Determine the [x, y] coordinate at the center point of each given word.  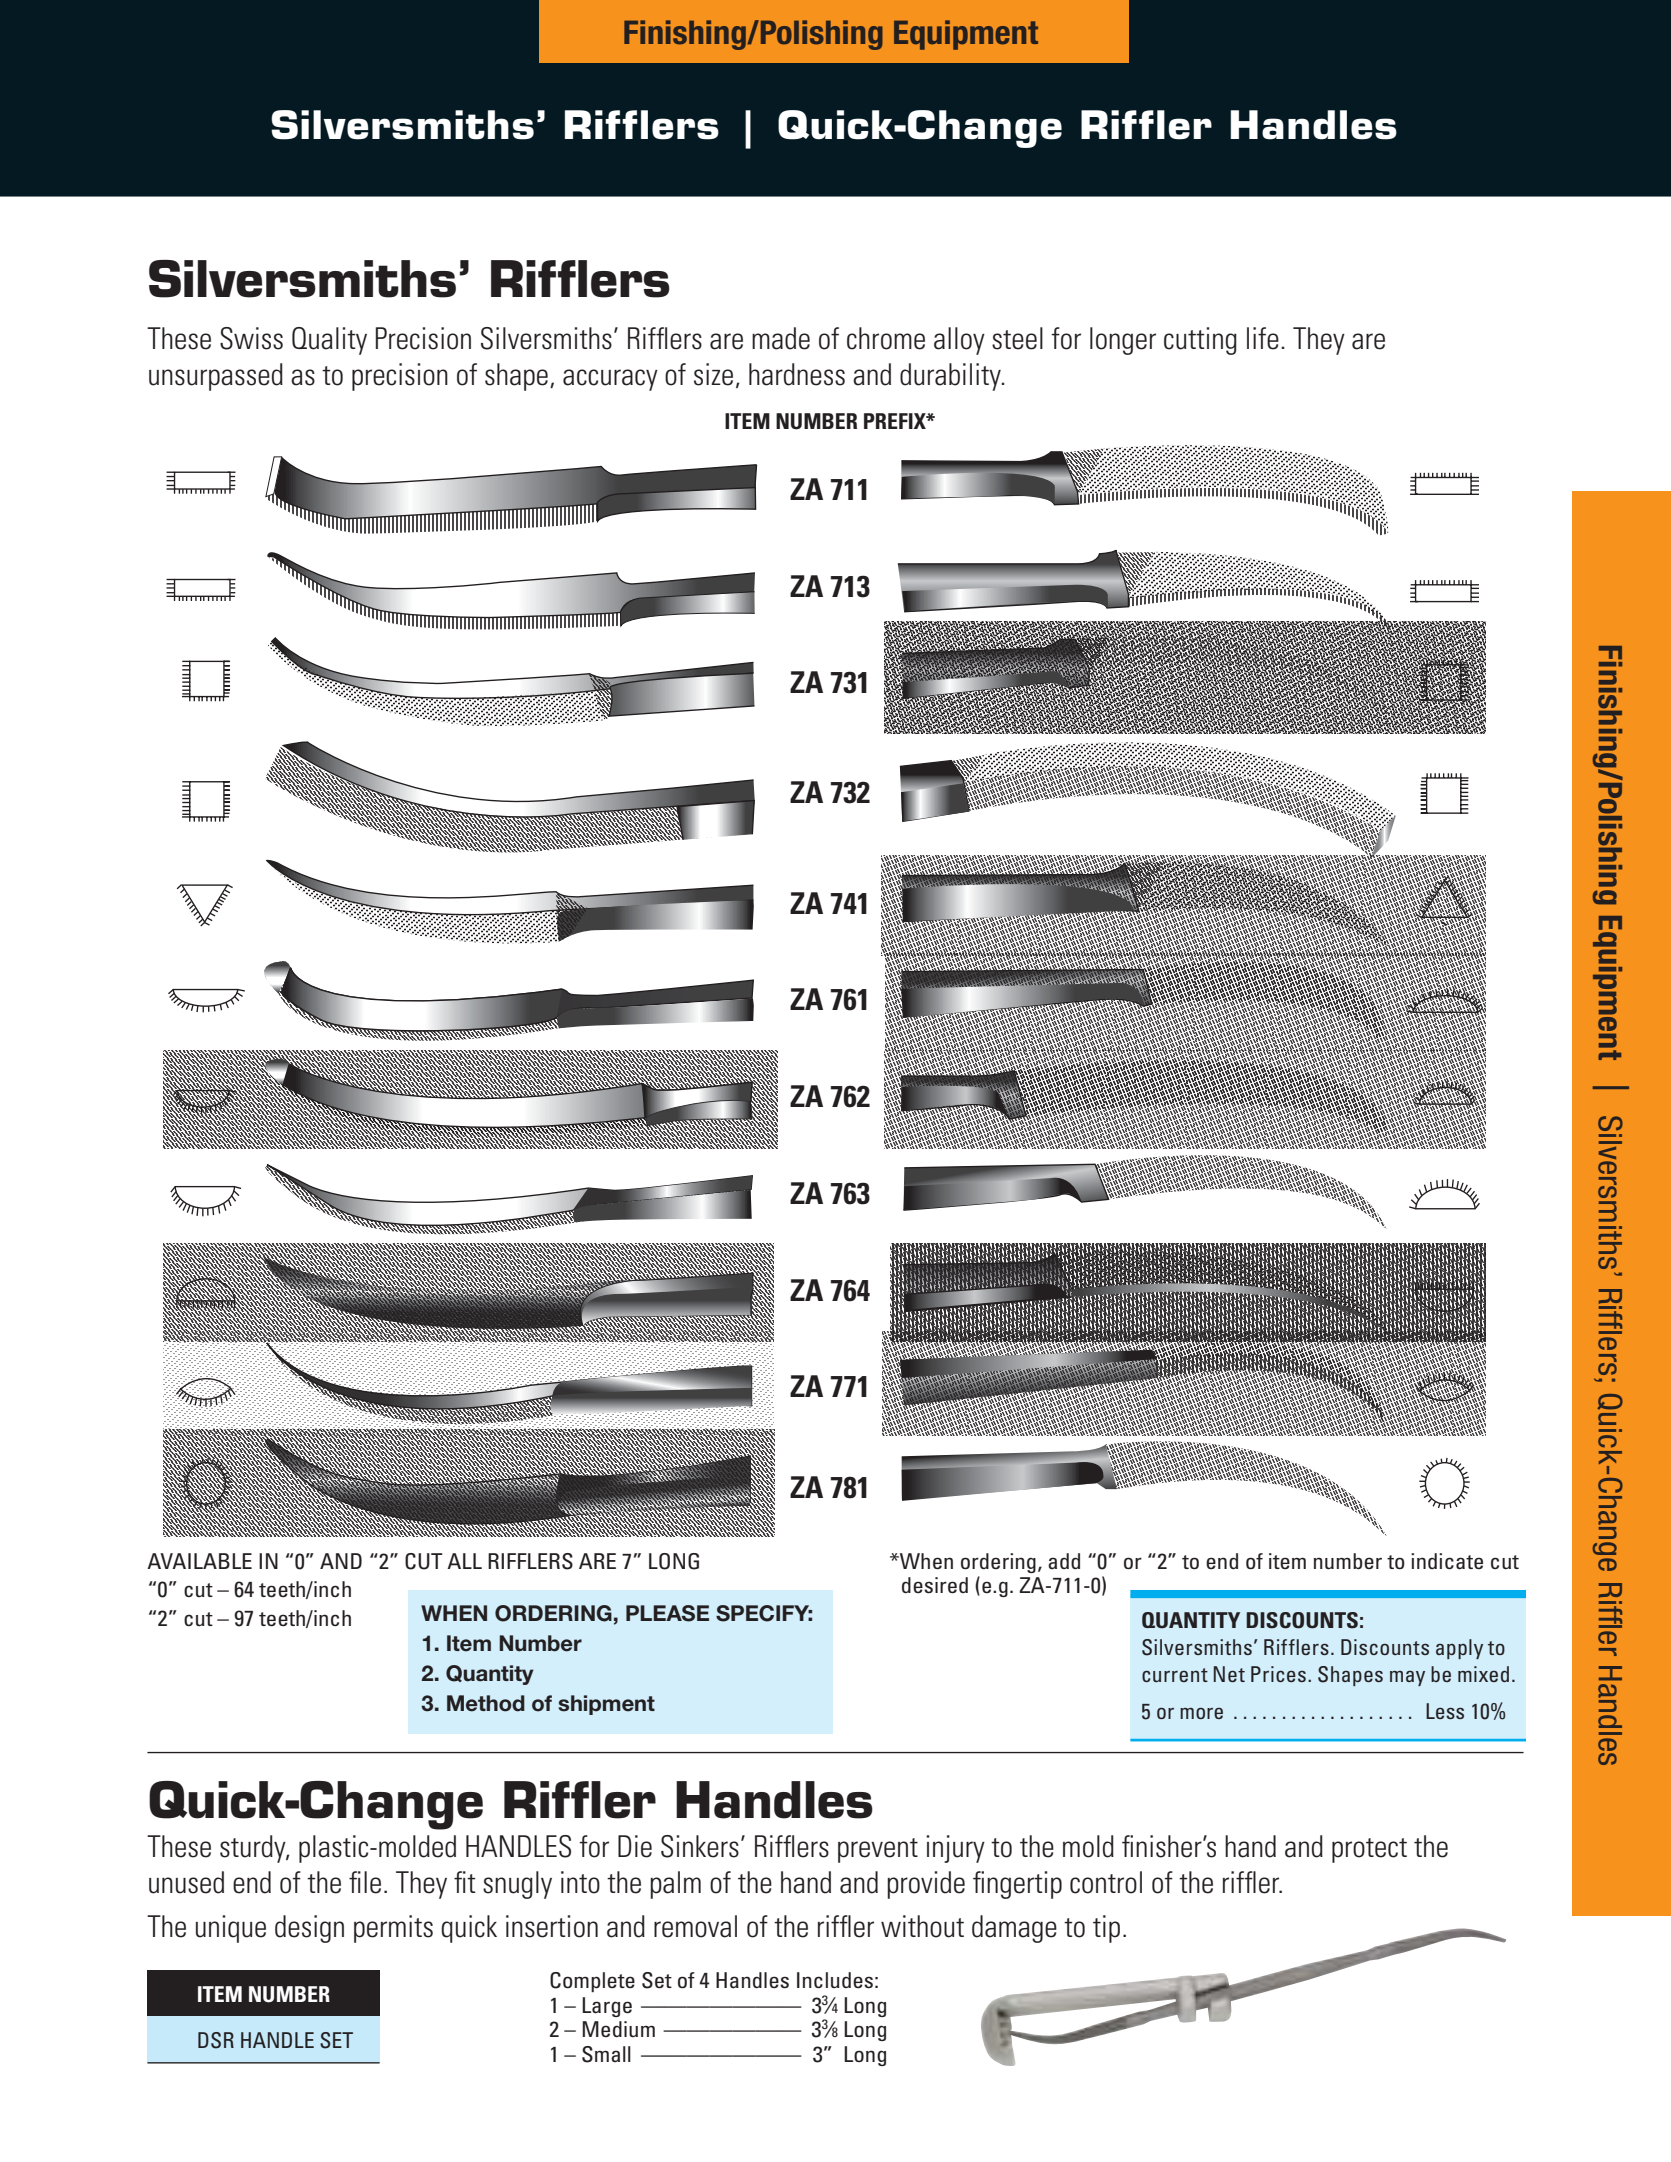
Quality [329, 341]
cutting [1200, 341]
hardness [797, 374]
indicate [1447, 1561]
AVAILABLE [199, 1561]
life [1263, 338]
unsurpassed [216, 377]
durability [951, 377]
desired [935, 1585]
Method [486, 1703]
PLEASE [667, 1613]
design [309, 1929]
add [1064, 1561]
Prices [1278, 1674]
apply [1459, 1649]
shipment [606, 1705]
